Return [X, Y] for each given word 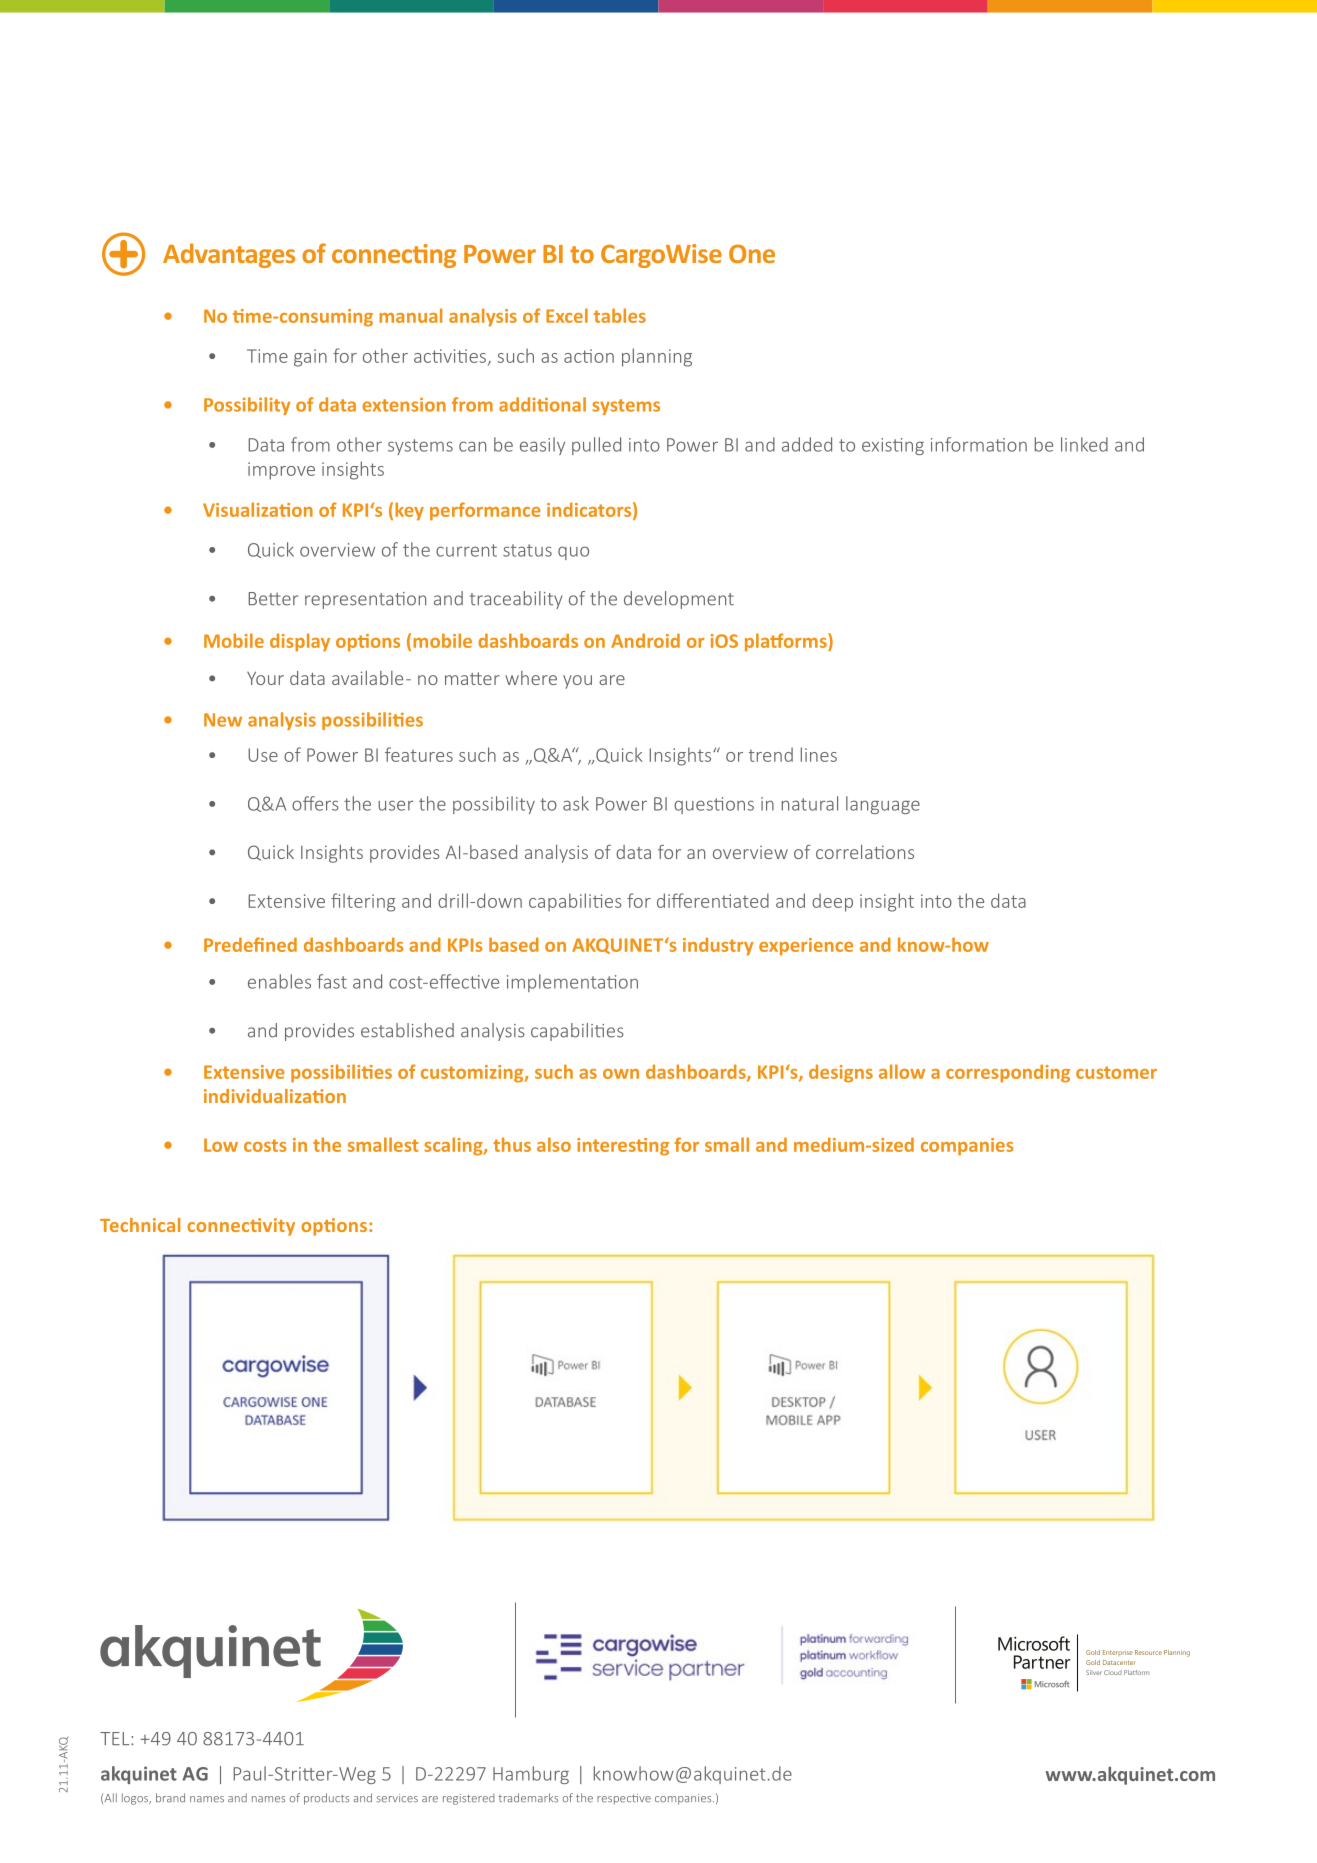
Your [265, 678]
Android [645, 640]
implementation [572, 983]
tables [620, 315]
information [979, 444]
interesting [623, 1147]
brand [170, 1798]
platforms [787, 642]
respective [624, 1799]
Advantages [229, 255]
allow [902, 1071]
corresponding [1008, 1073]
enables [279, 981]
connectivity [241, 1227]
